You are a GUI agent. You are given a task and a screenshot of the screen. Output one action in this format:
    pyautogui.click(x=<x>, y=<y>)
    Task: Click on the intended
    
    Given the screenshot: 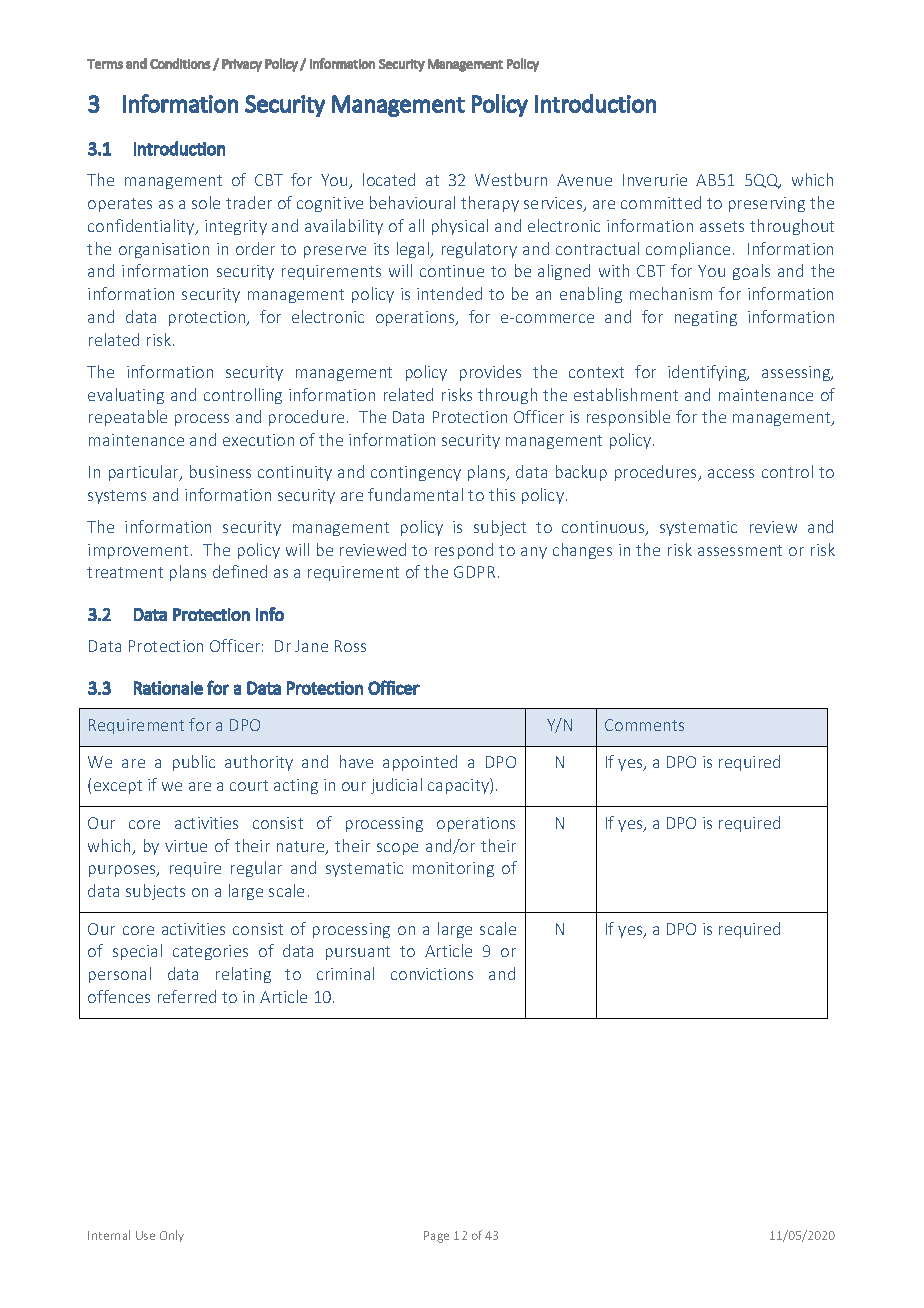 What is the action you would take?
    pyautogui.click(x=449, y=293)
